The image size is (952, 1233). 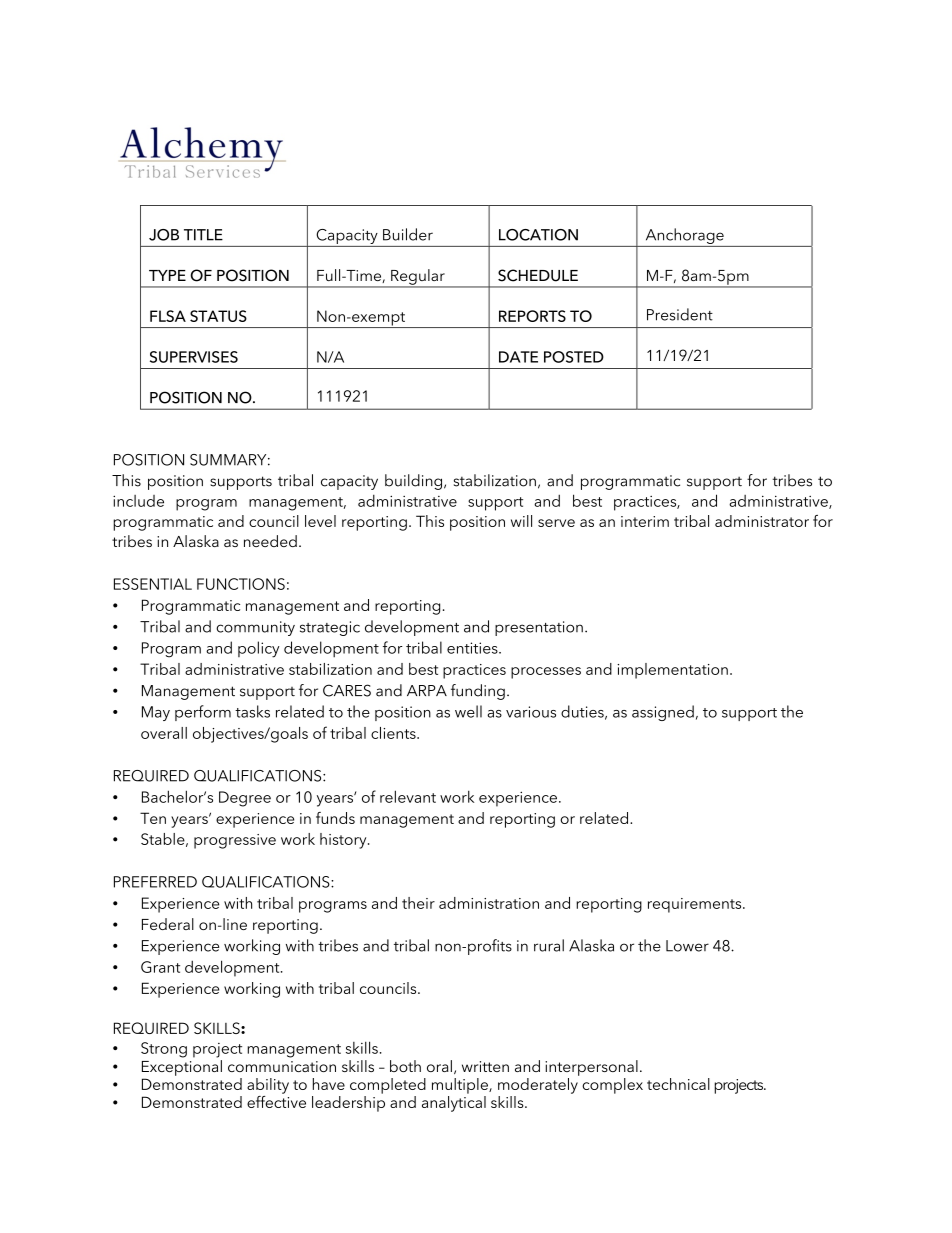 I want to click on Exceptional, so click(x=182, y=1068).
